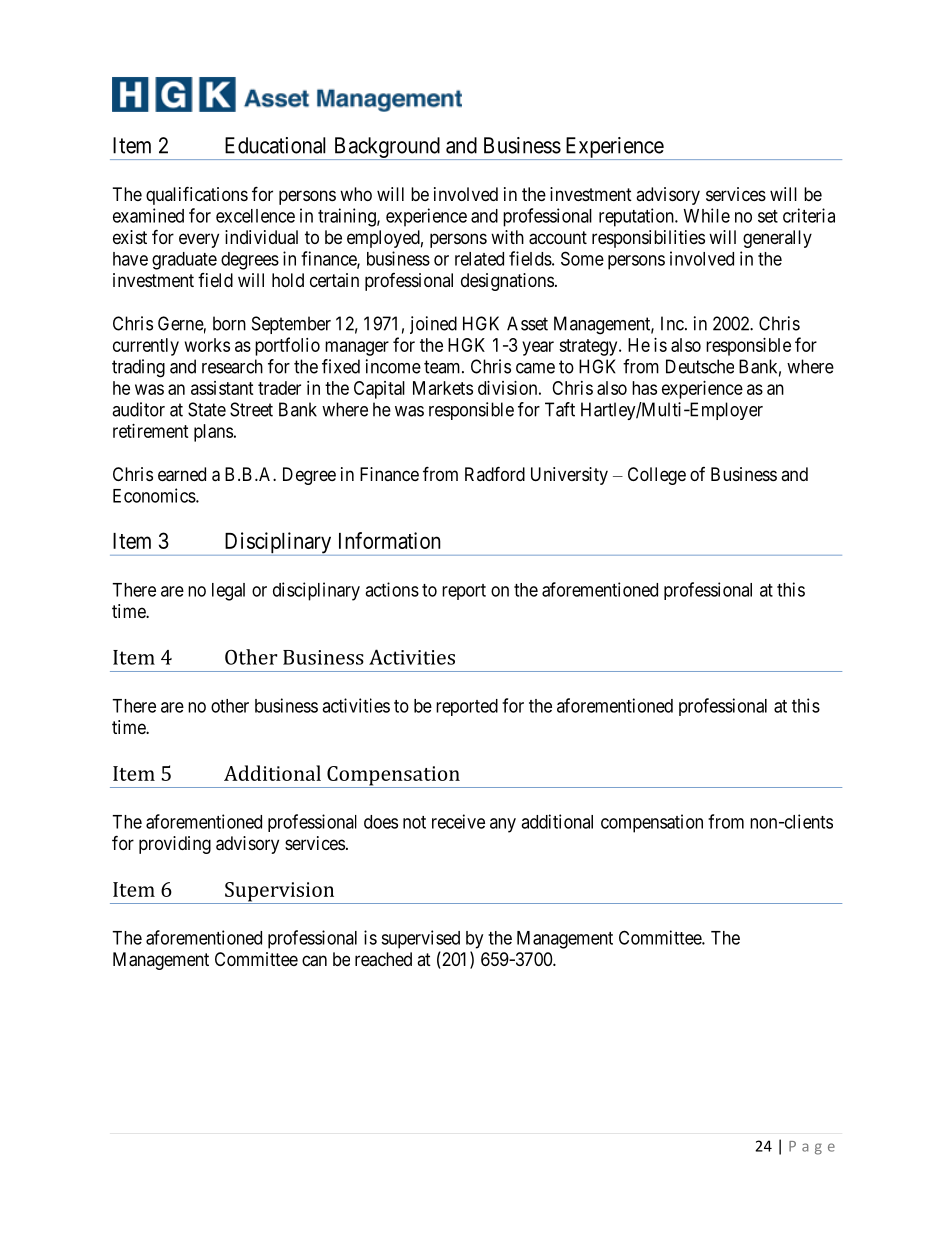 This document has height=1233, width=952. I want to click on Background, so click(386, 148).
